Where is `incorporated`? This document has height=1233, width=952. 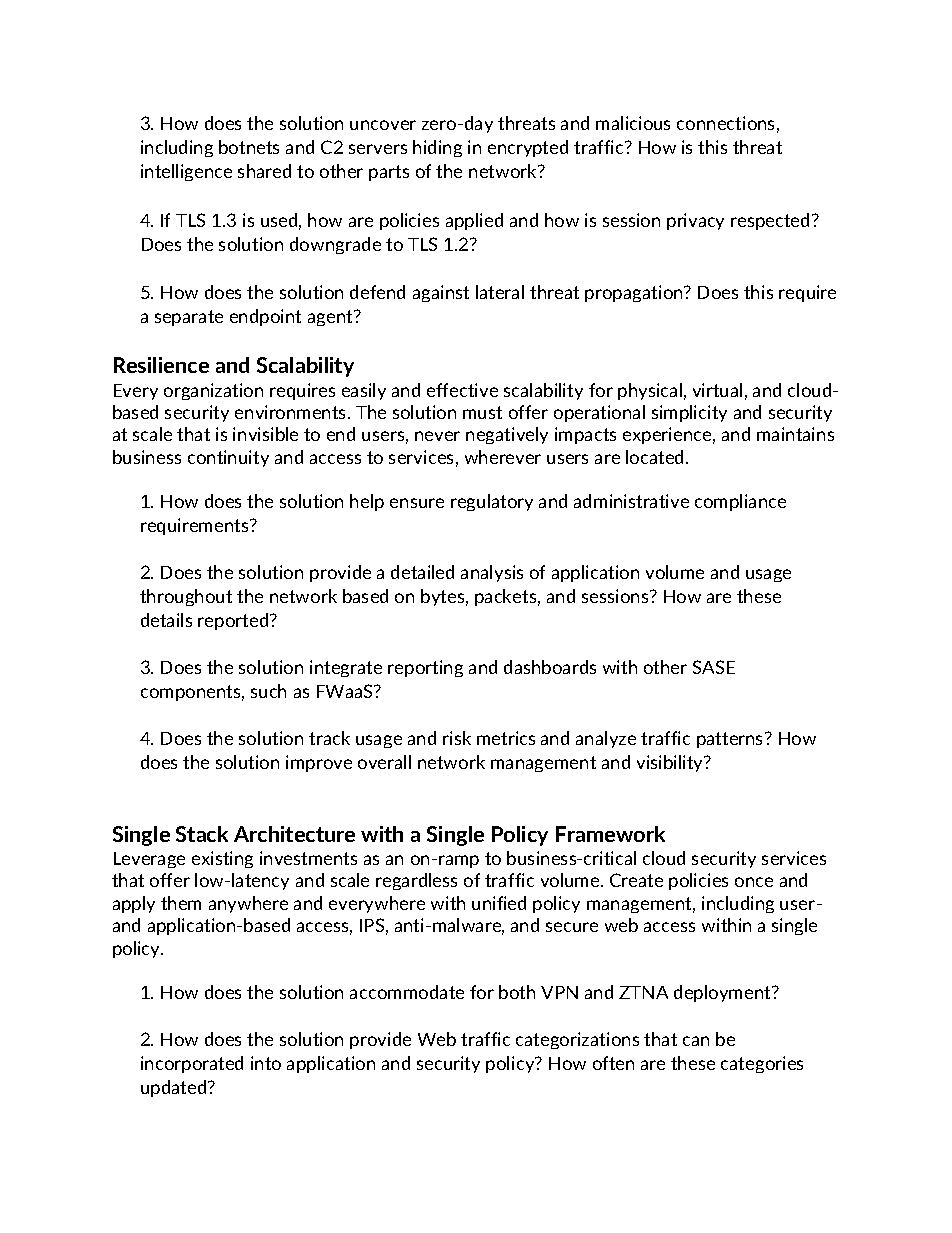
incorporated is located at coordinates (192, 1064).
